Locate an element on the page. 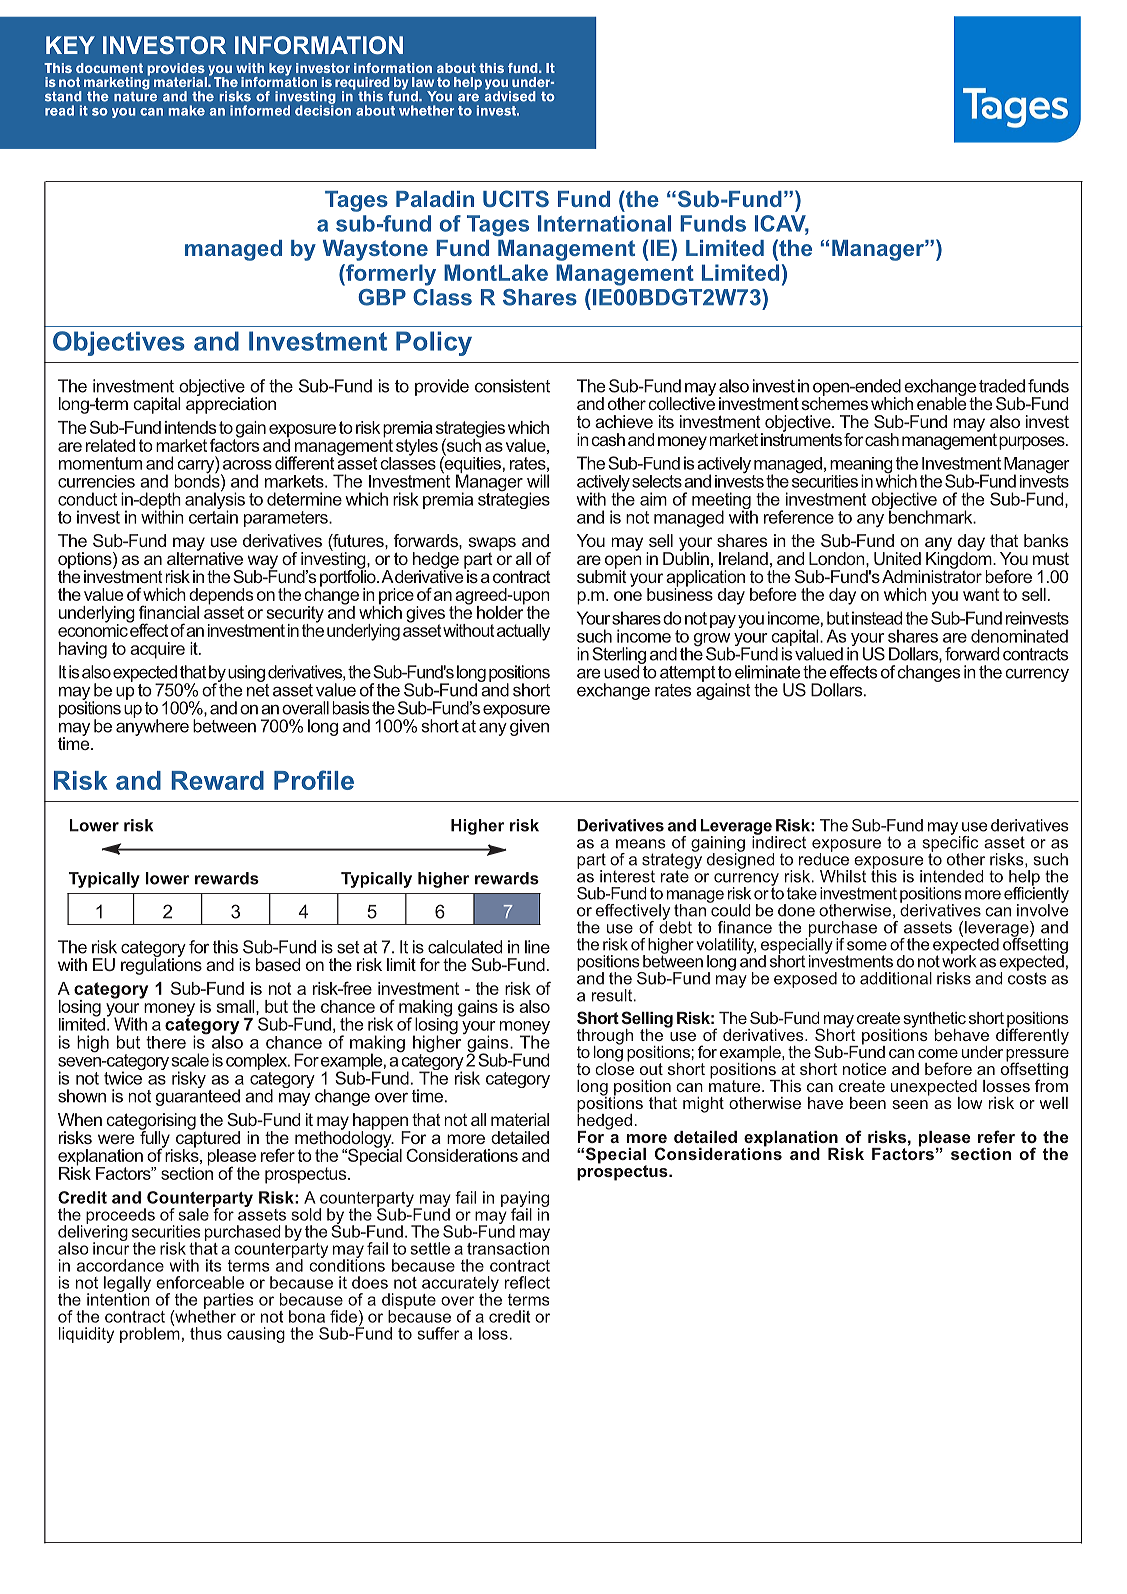  International is located at coordinates (604, 223).
